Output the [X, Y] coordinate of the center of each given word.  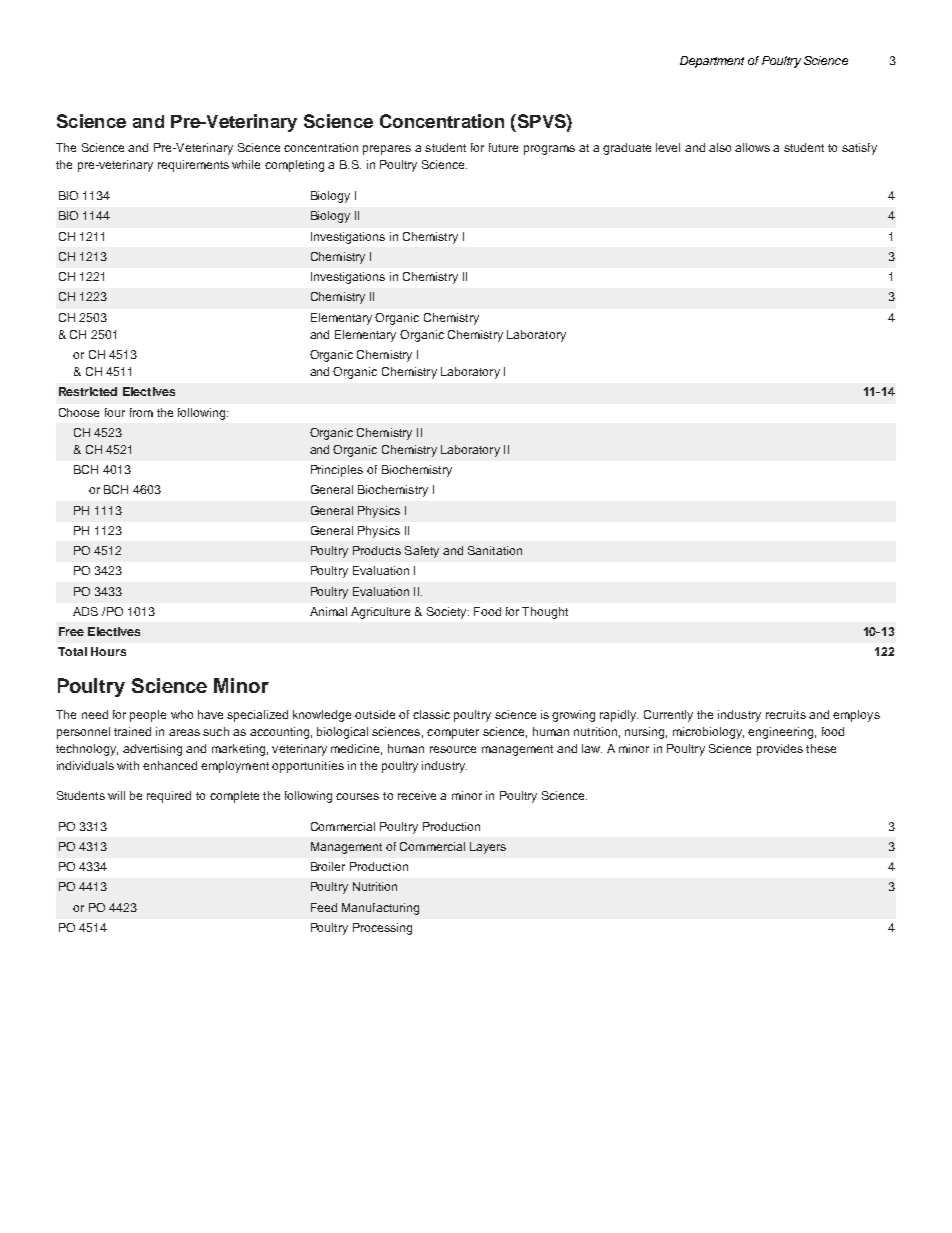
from [141, 412]
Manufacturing [380, 909]
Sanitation [495, 550]
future [503, 147]
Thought [545, 613]
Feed [324, 907]
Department [712, 62]
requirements [193, 166]
